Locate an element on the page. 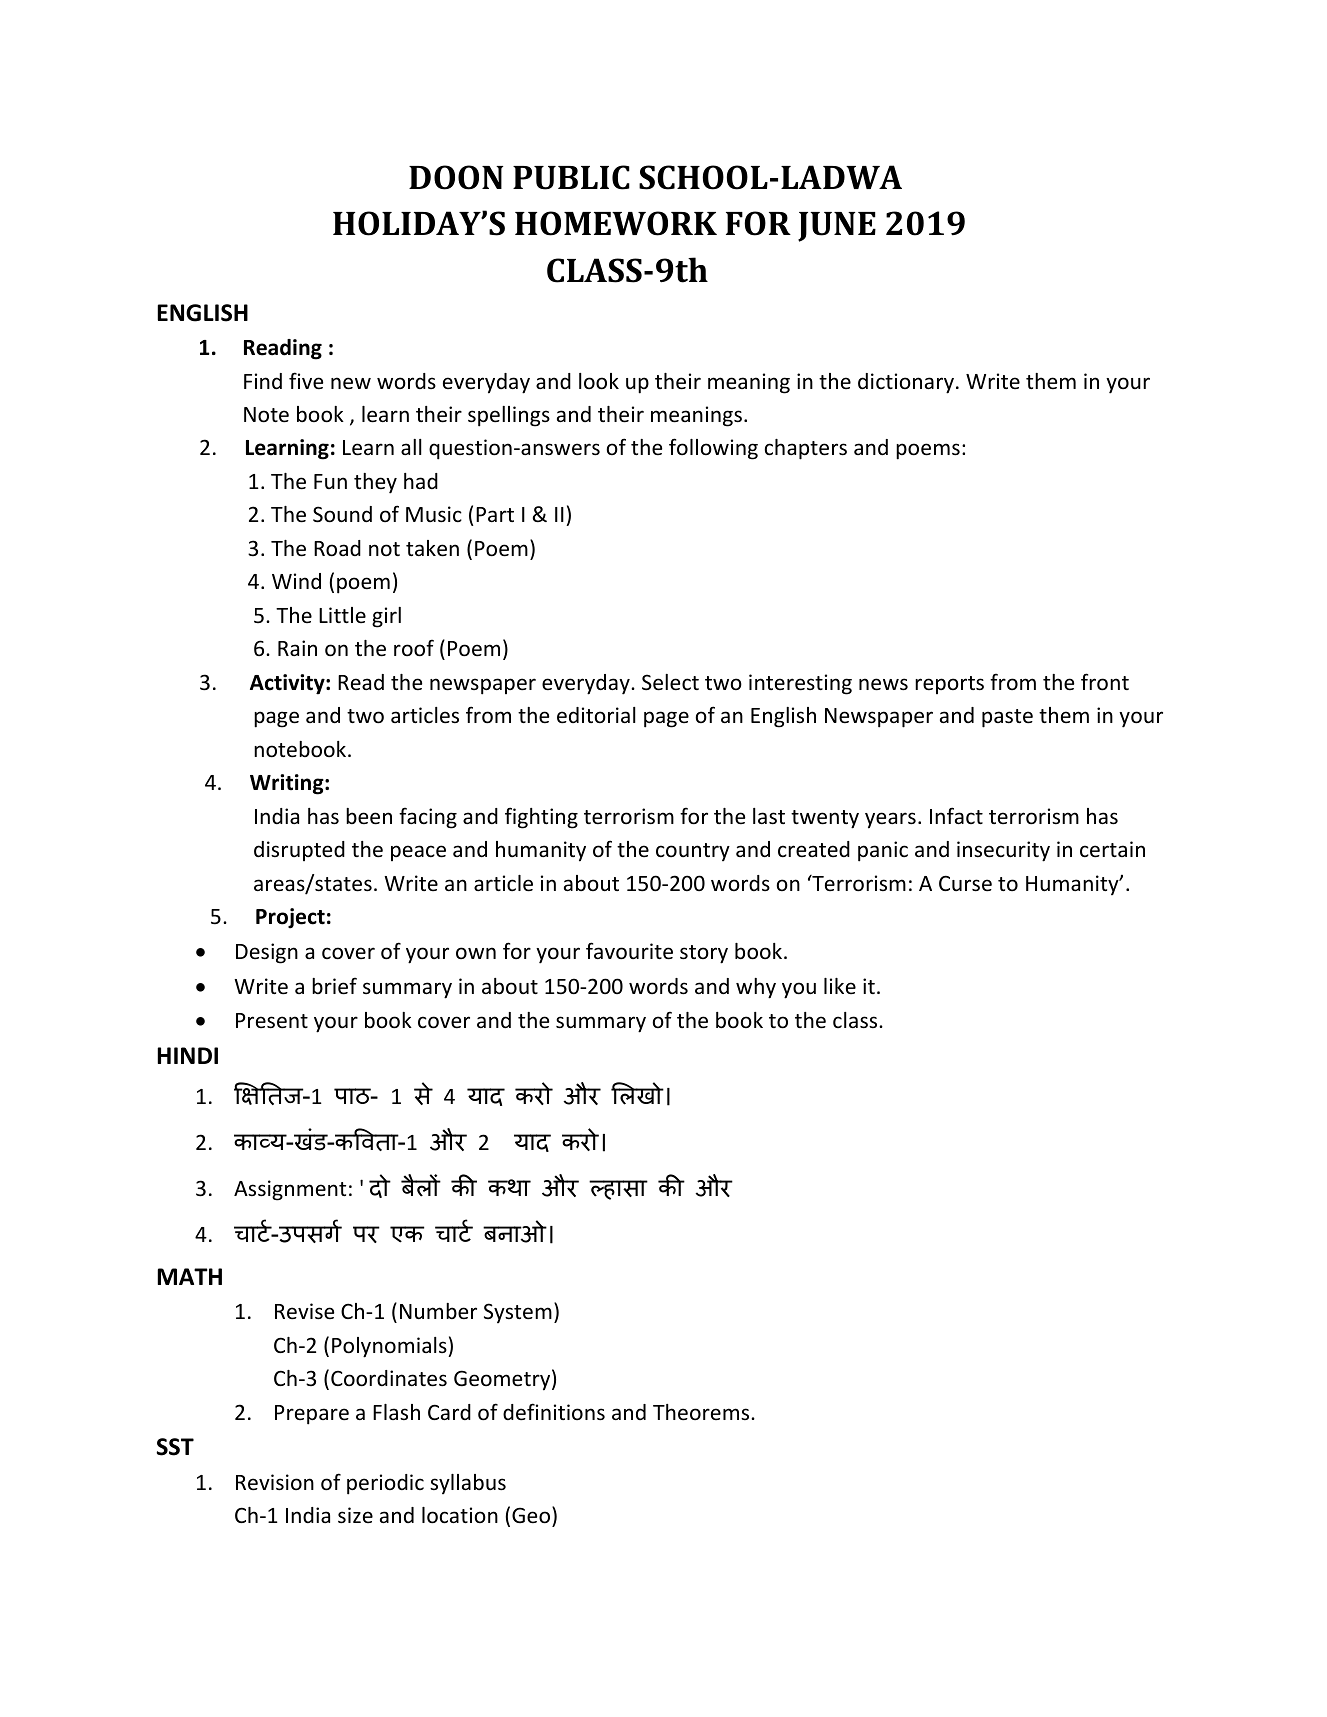 This page has height=1717, width=1327. Revision is located at coordinates (275, 1482).
